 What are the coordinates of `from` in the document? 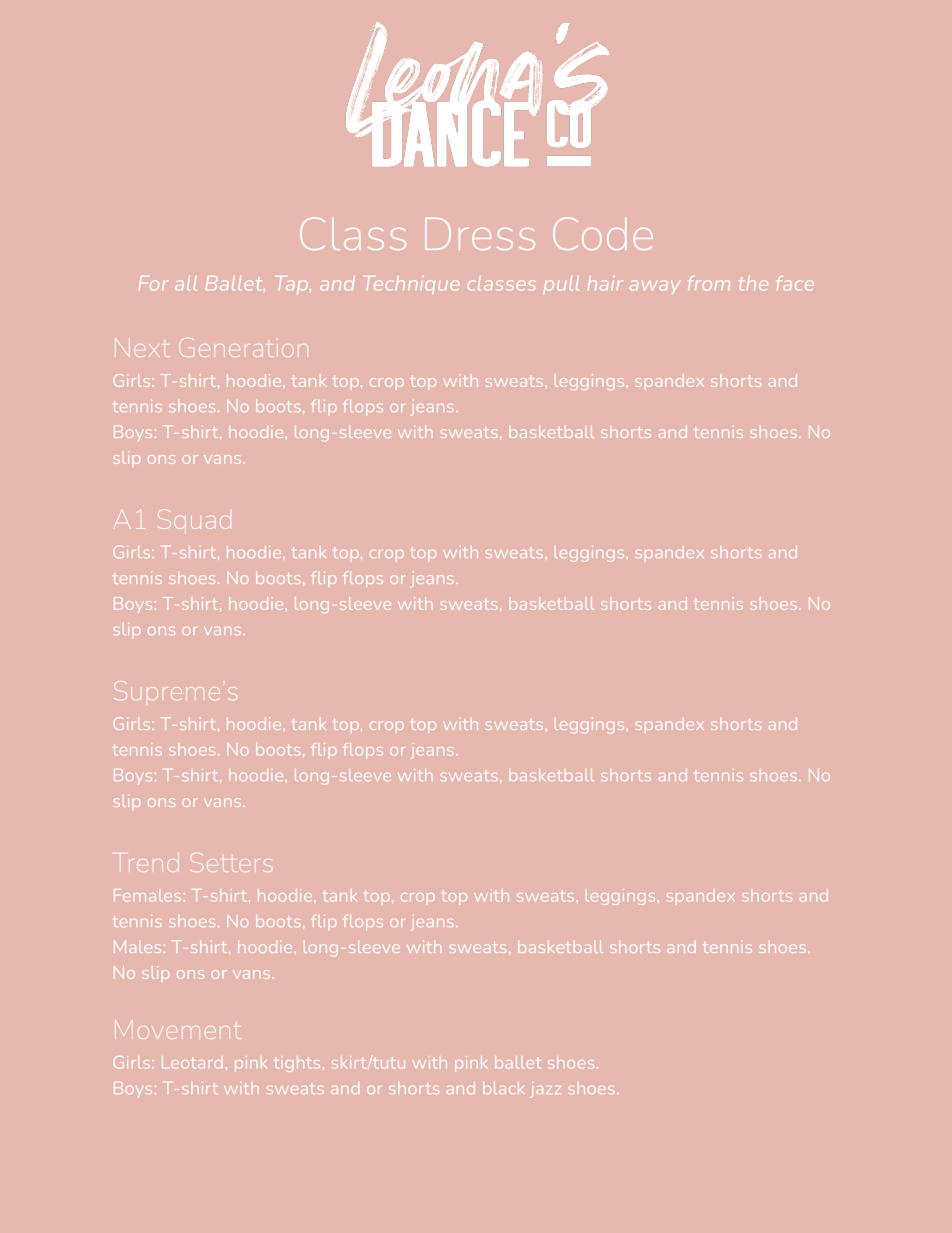 It's located at (709, 283).
